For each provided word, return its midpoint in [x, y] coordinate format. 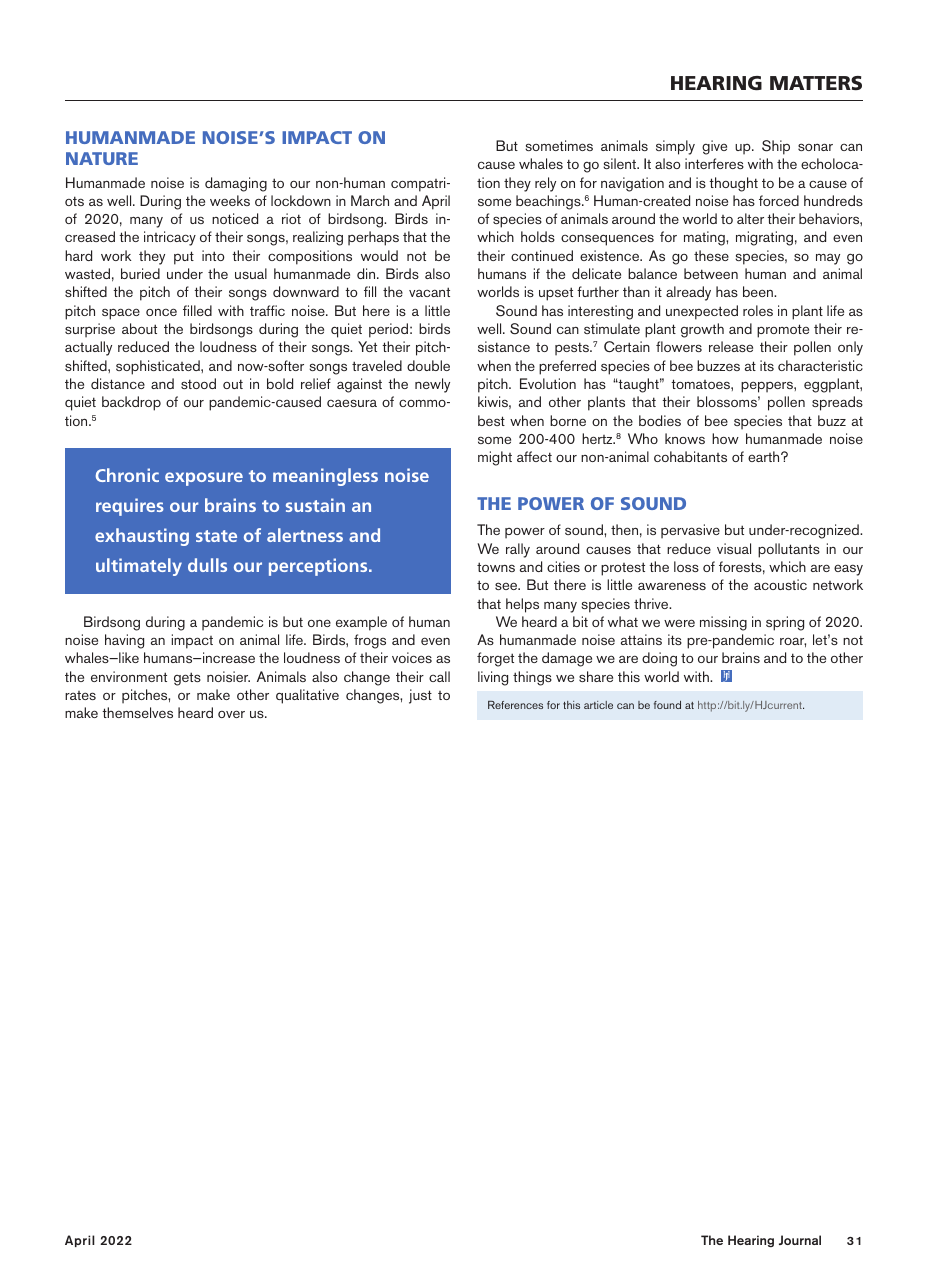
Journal [800, 1240]
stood [198, 383]
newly [432, 385]
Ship [776, 147]
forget [495, 659]
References [515, 705]
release [731, 346]
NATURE [102, 158]
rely [545, 184]
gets [187, 679]
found [667, 705]
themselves [137, 712]
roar [793, 642]
